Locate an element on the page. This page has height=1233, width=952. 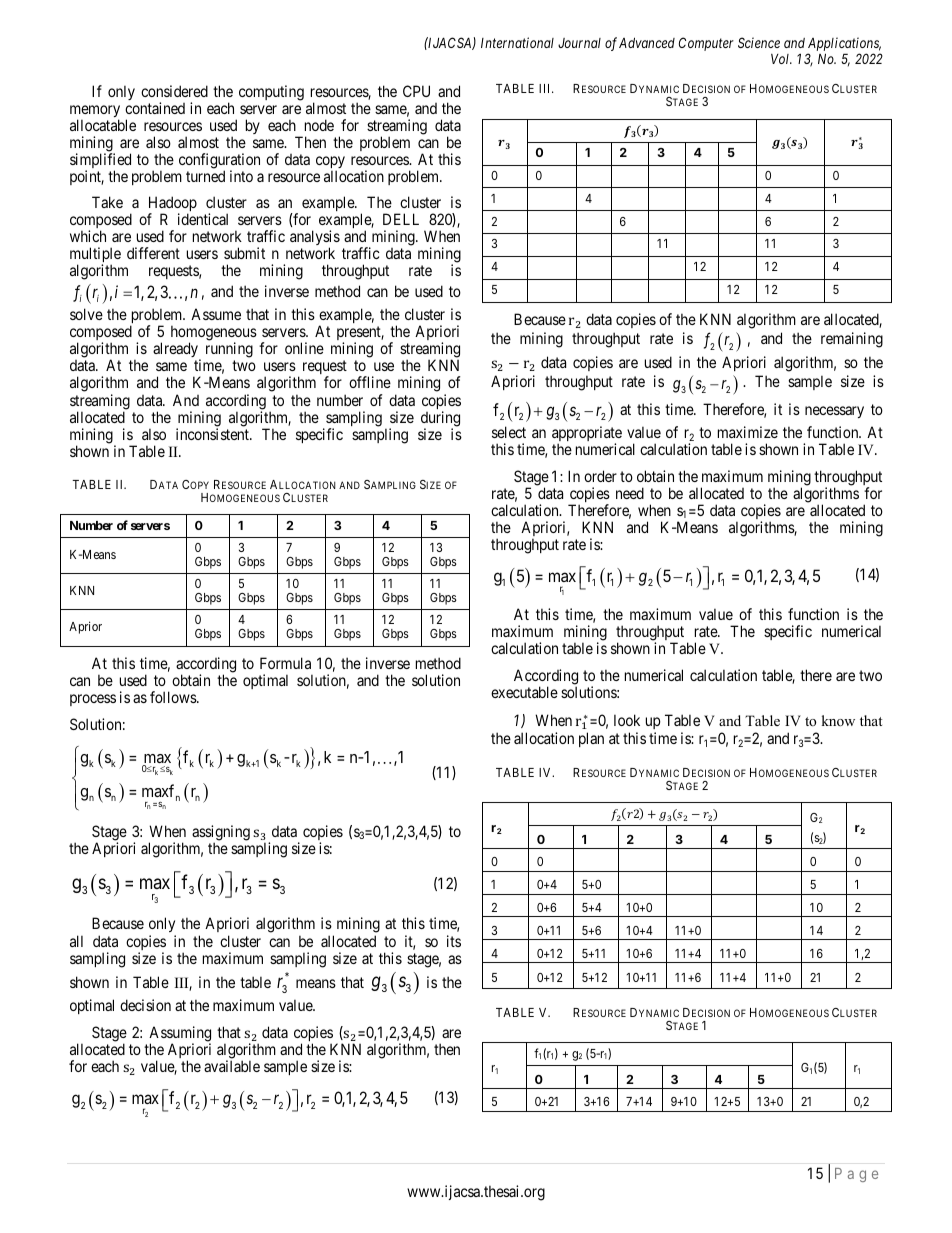
need is located at coordinates (630, 493).
